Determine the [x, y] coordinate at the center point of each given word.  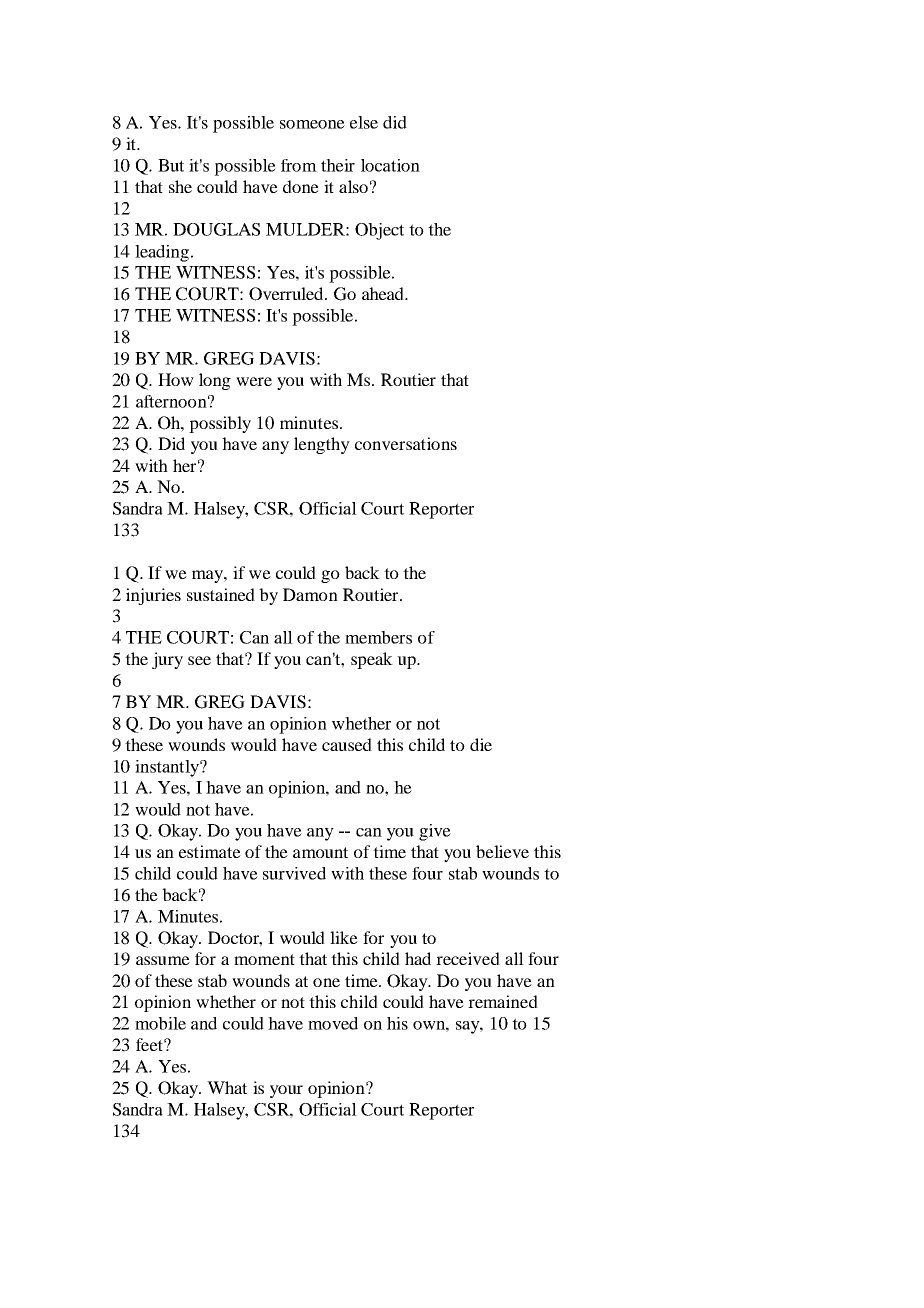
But [171, 165]
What [227, 1087]
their [338, 165]
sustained [221, 594]
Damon [310, 594]
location [390, 165]
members [378, 637]
